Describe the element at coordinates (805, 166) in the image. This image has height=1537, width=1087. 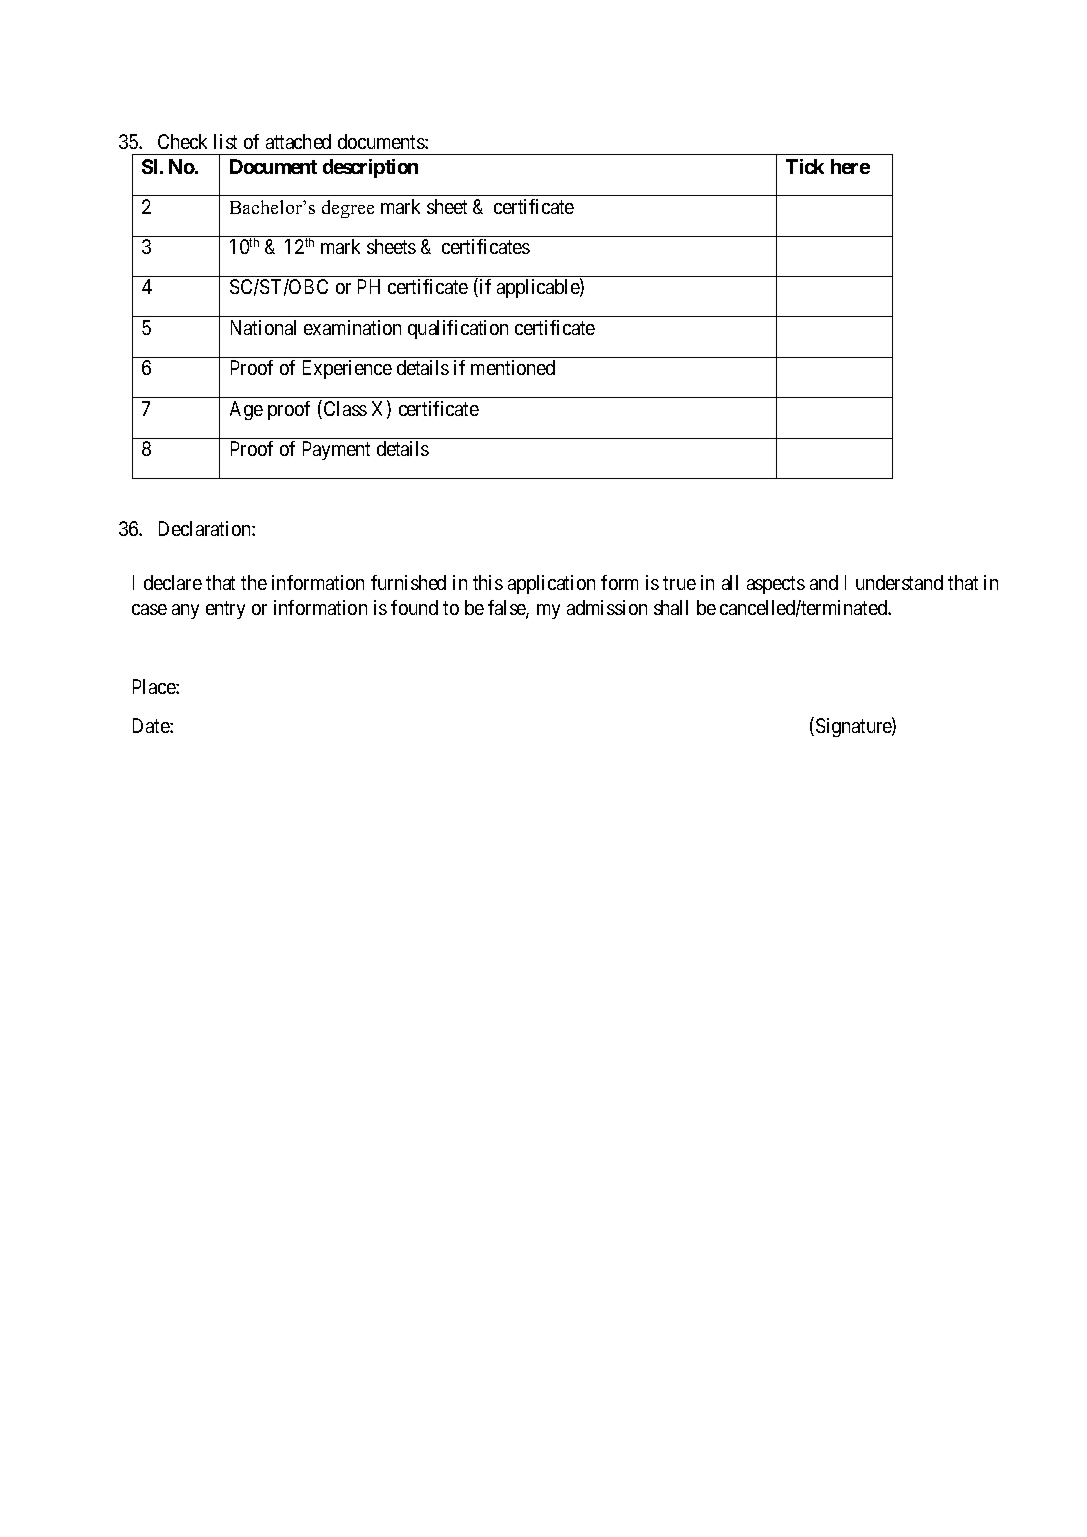
I see `Tick` at that location.
